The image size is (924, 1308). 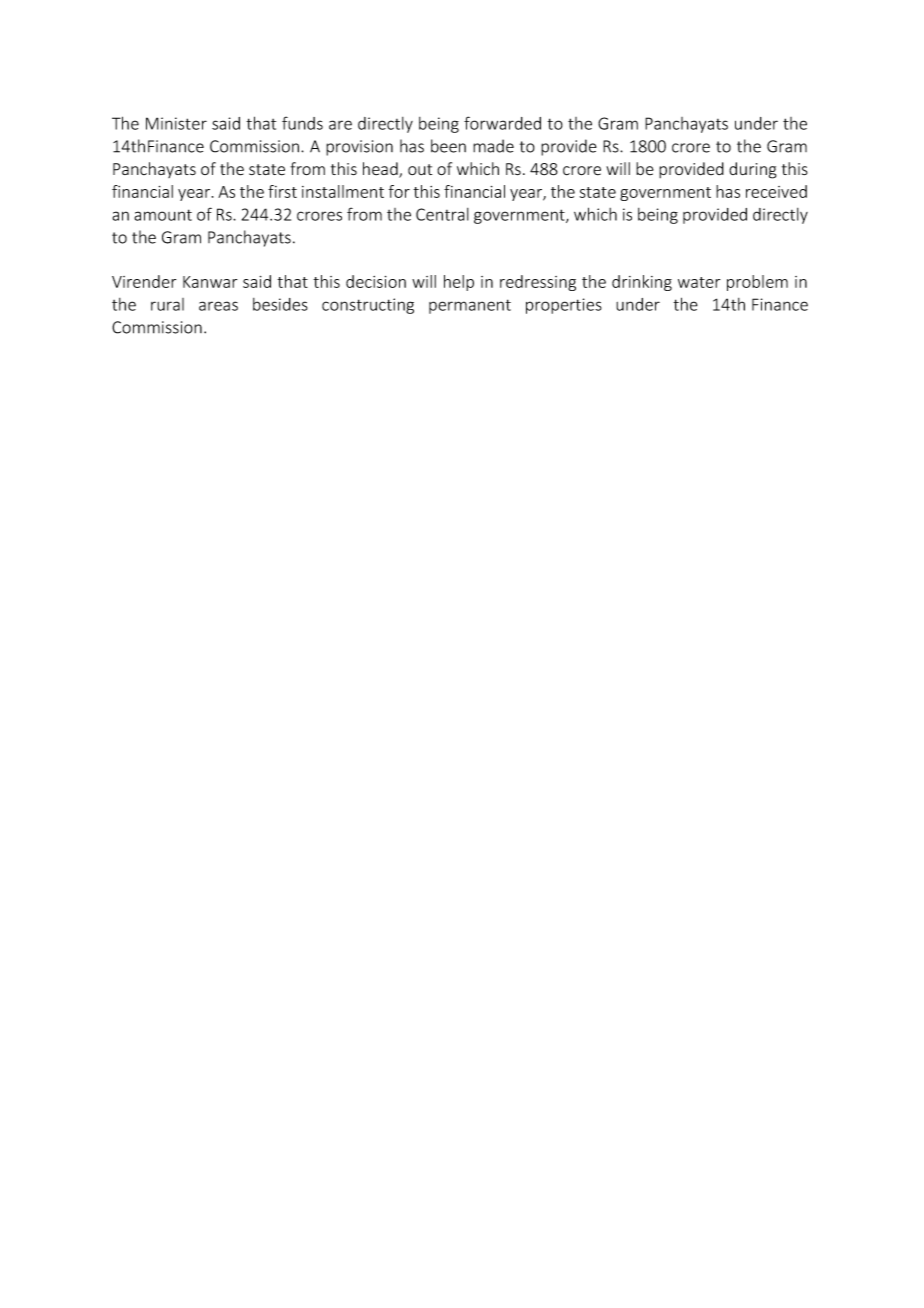 What do you see at coordinates (776, 191) in the screenshot?
I see `received` at bounding box center [776, 191].
